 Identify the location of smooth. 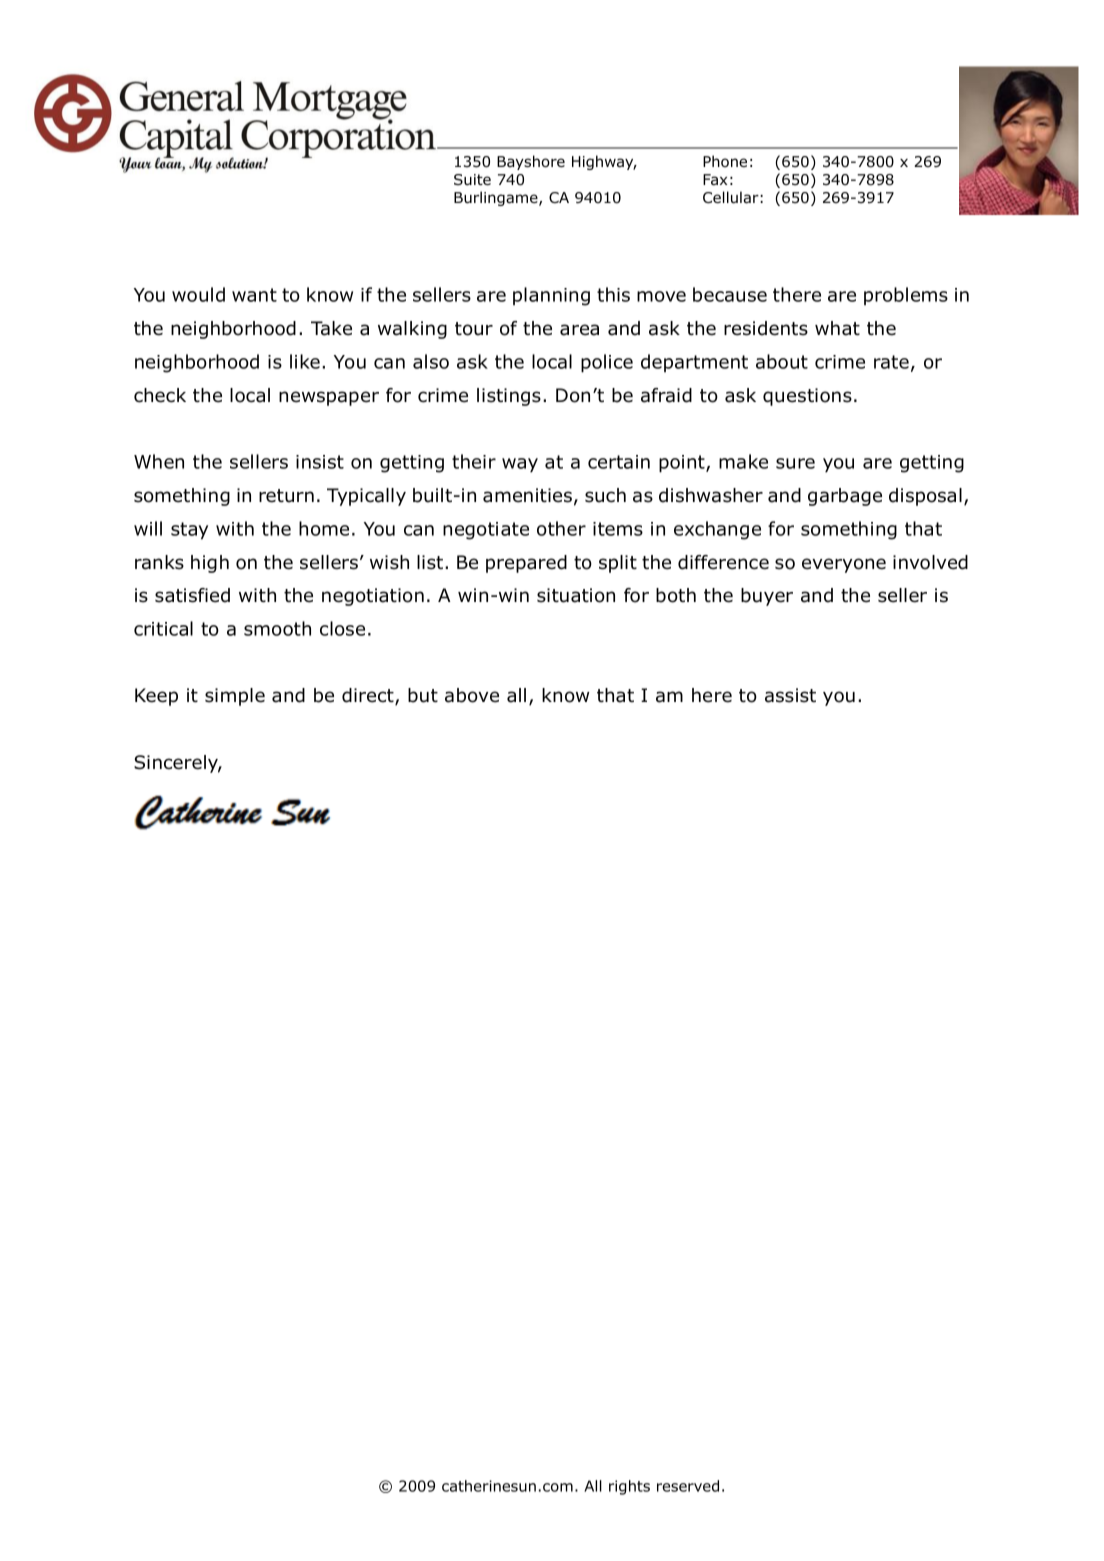
(277, 628).
